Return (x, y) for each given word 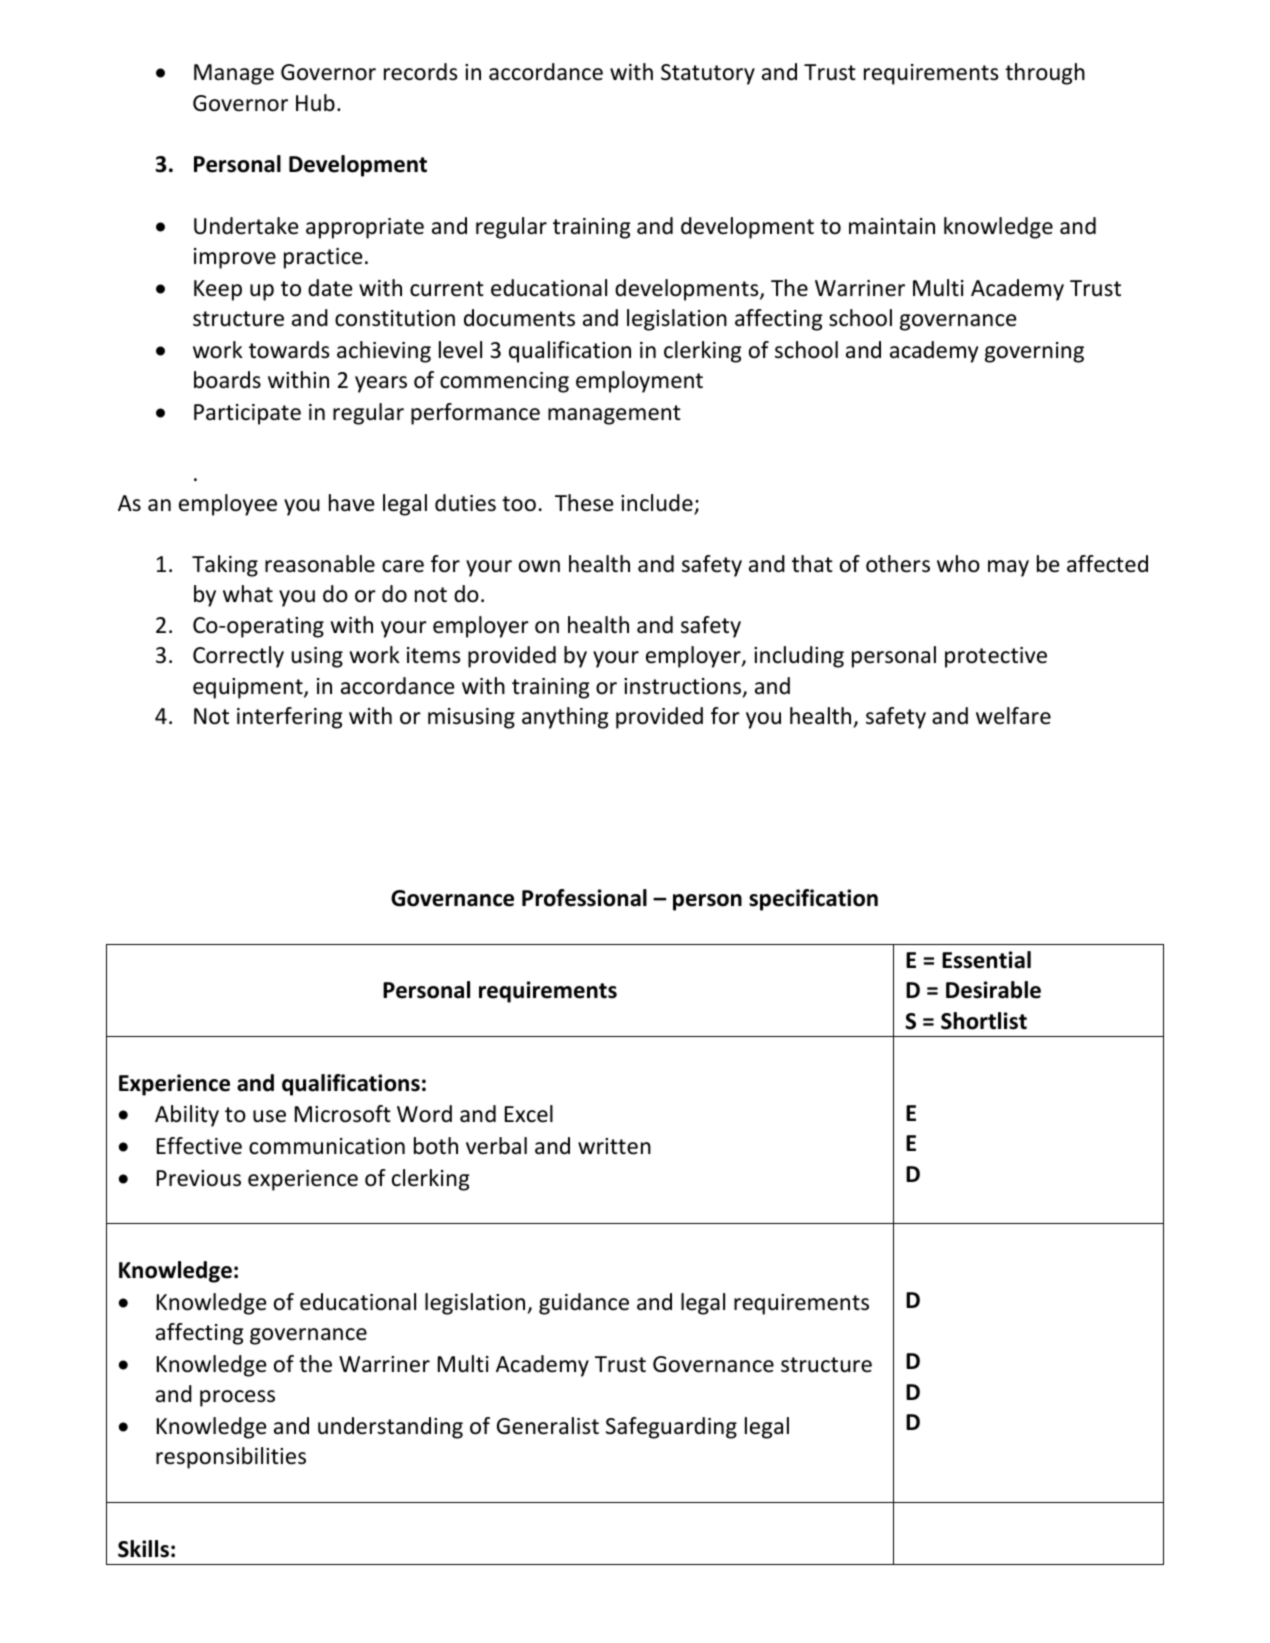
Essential (986, 960)
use (269, 1116)
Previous (199, 1178)
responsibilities (231, 1458)
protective (996, 657)
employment (639, 382)
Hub (315, 103)
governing (1034, 352)
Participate (247, 414)
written (614, 1146)
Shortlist (984, 1021)
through (1045, 74)
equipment (249, 688)
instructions (684, 687)
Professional (584, 898)
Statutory (708, 74)
